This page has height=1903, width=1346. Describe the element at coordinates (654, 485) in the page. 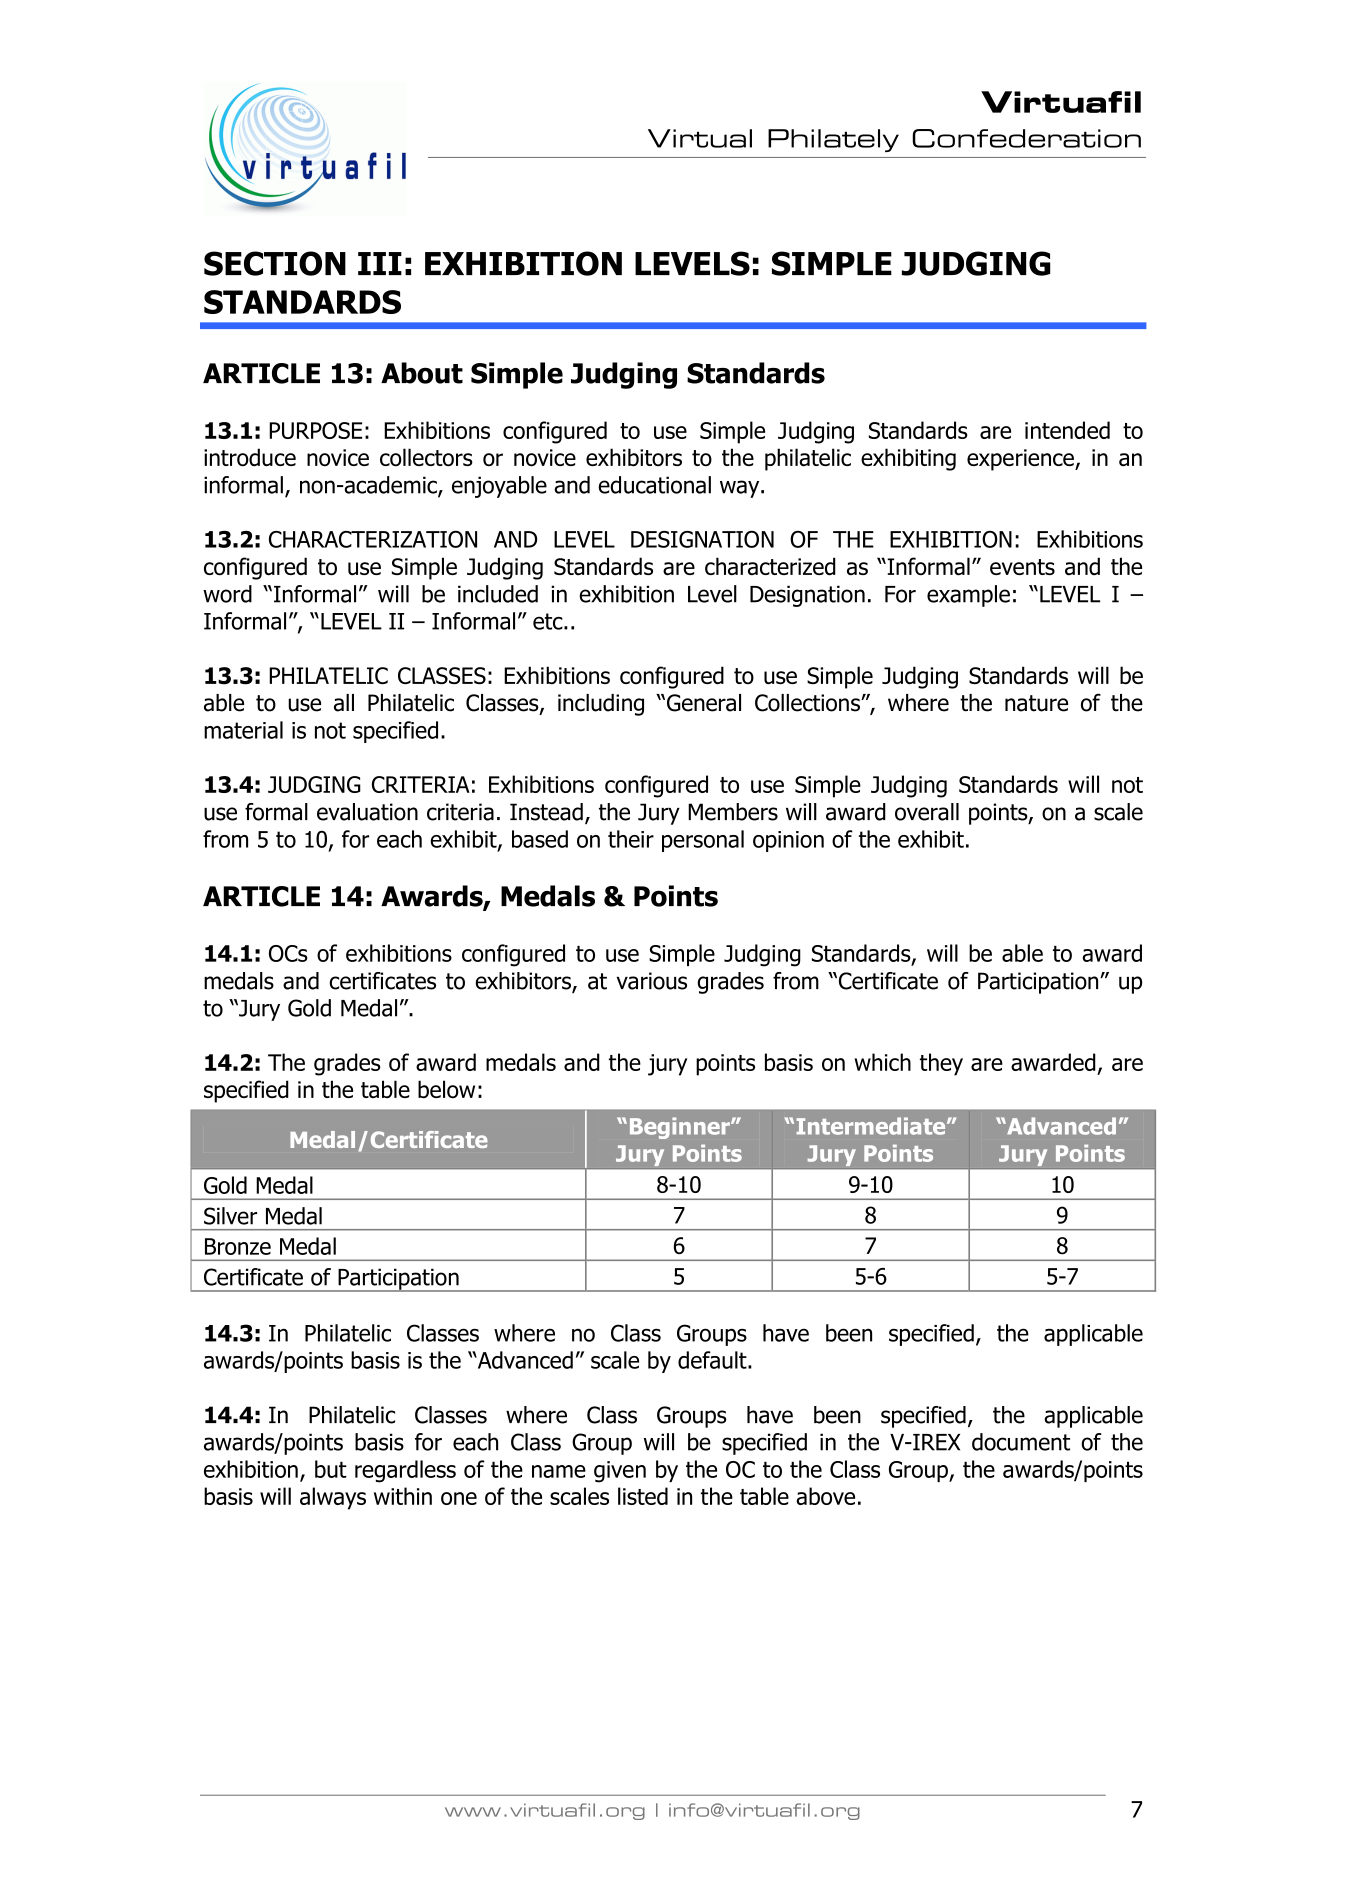

I see `educational` at that location.
